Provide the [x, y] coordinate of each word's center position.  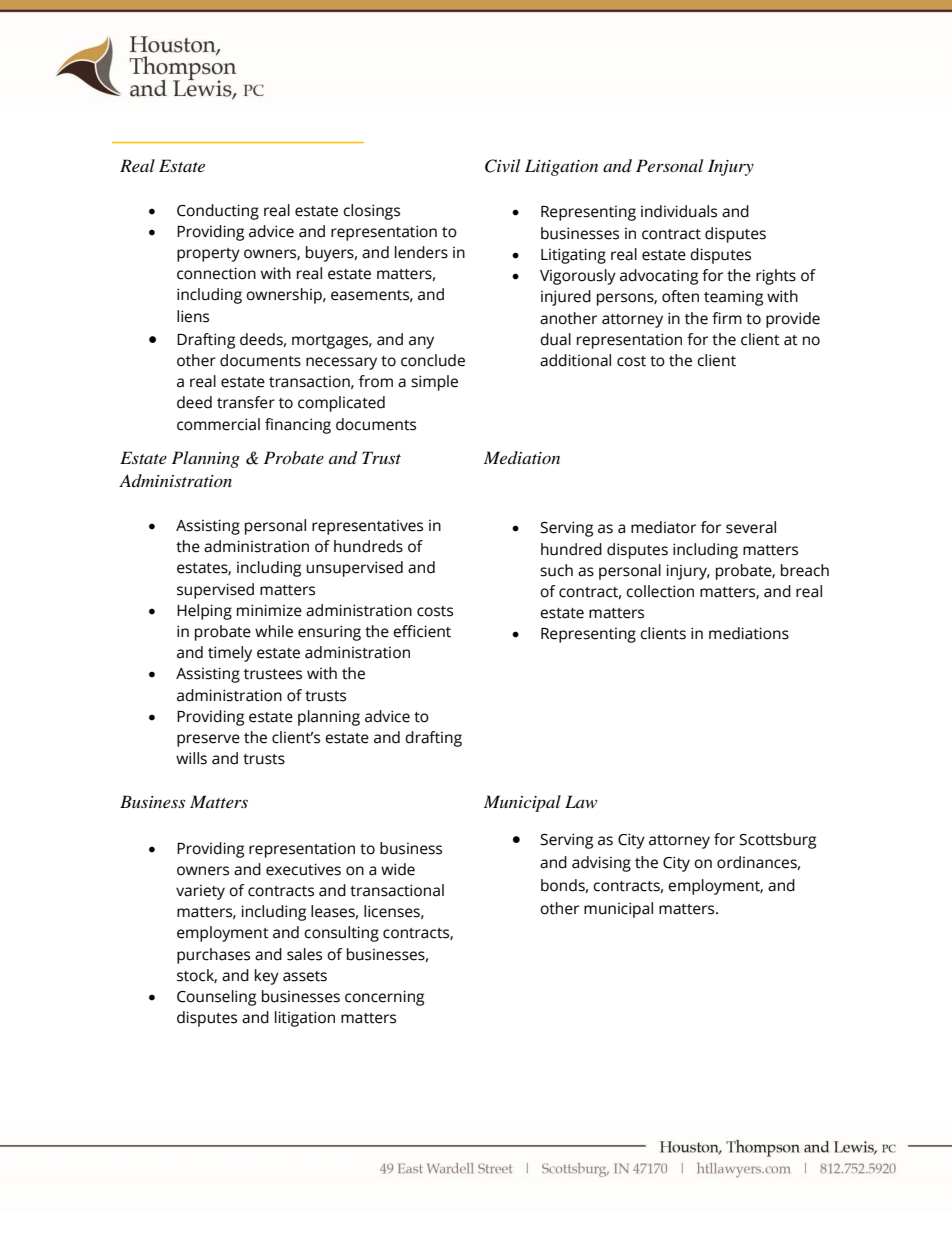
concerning [384, 998]
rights [776, 277]
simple [434, 383]
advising [601, 864]
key [267, 977]
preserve [208, 740]
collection [660, 591]
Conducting [218, 212]
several [751, 527]
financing [298, 426]
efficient [422, 631]
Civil [502, 166]
